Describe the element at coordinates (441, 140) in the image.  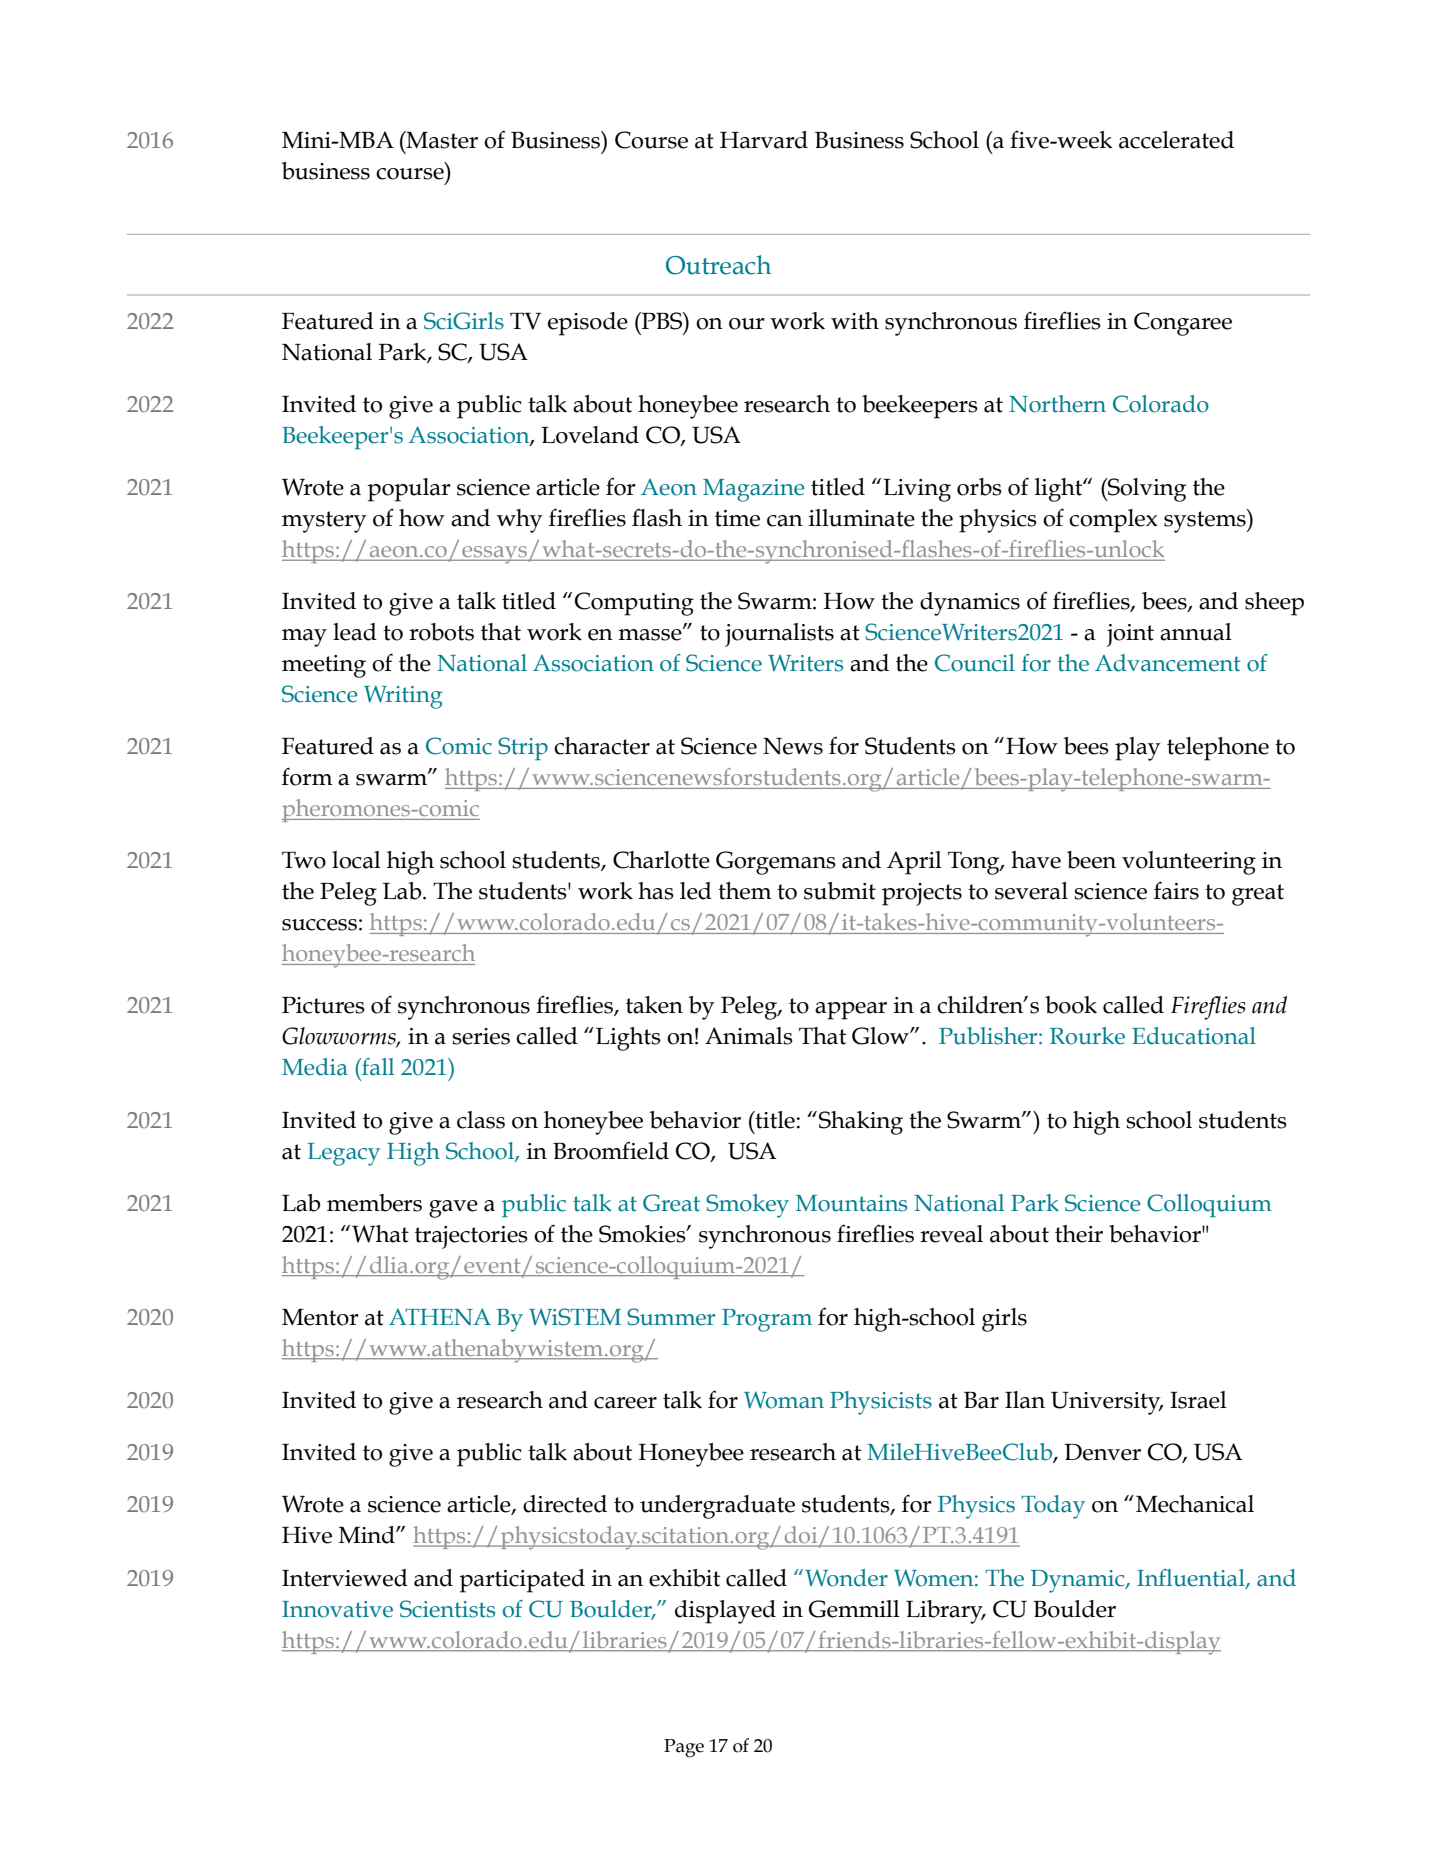
I see `Master` at that location.
